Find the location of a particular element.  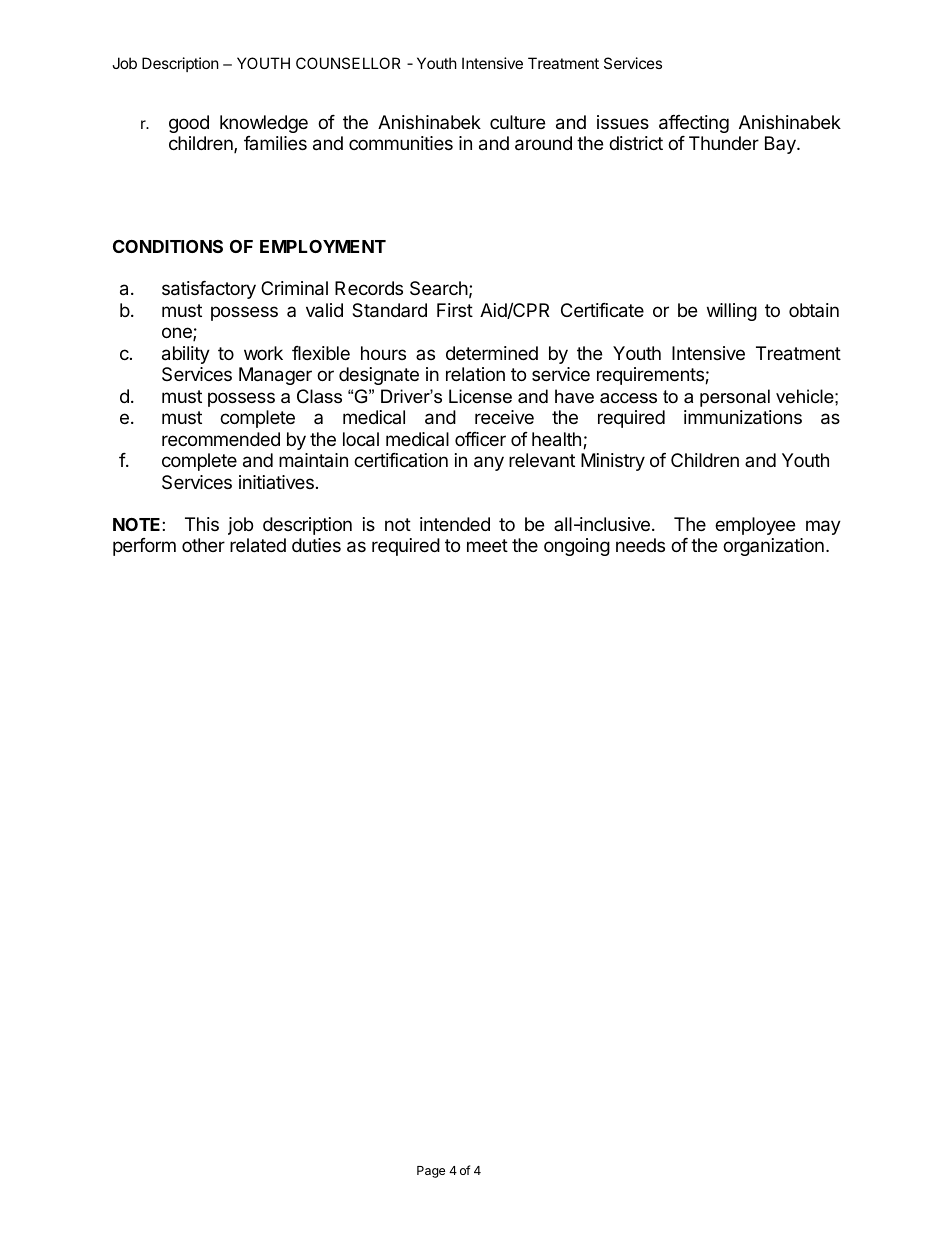

culture is located at coordinates (517, 122).
